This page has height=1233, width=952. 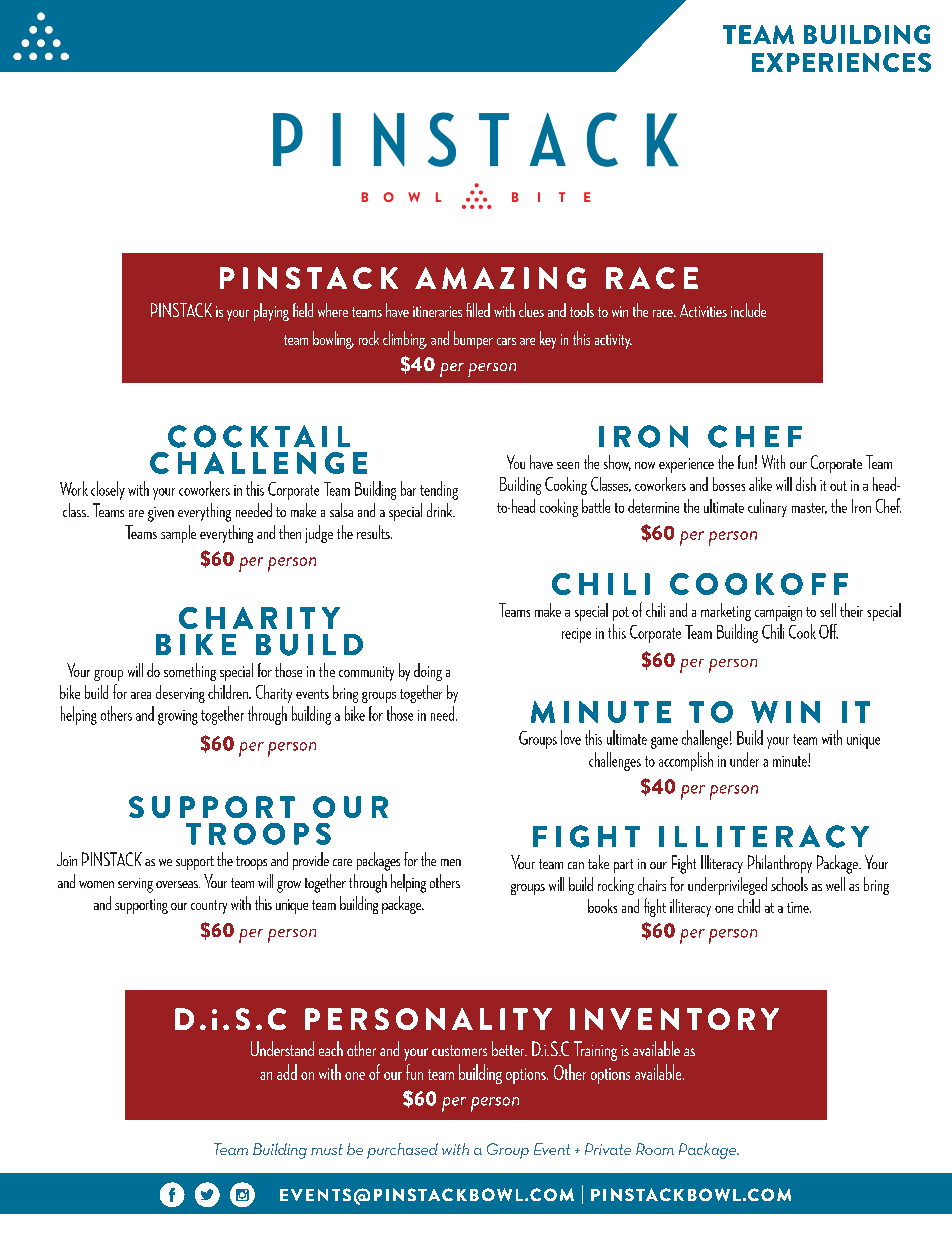 I want to click on include, so click(x=748, y=310).
